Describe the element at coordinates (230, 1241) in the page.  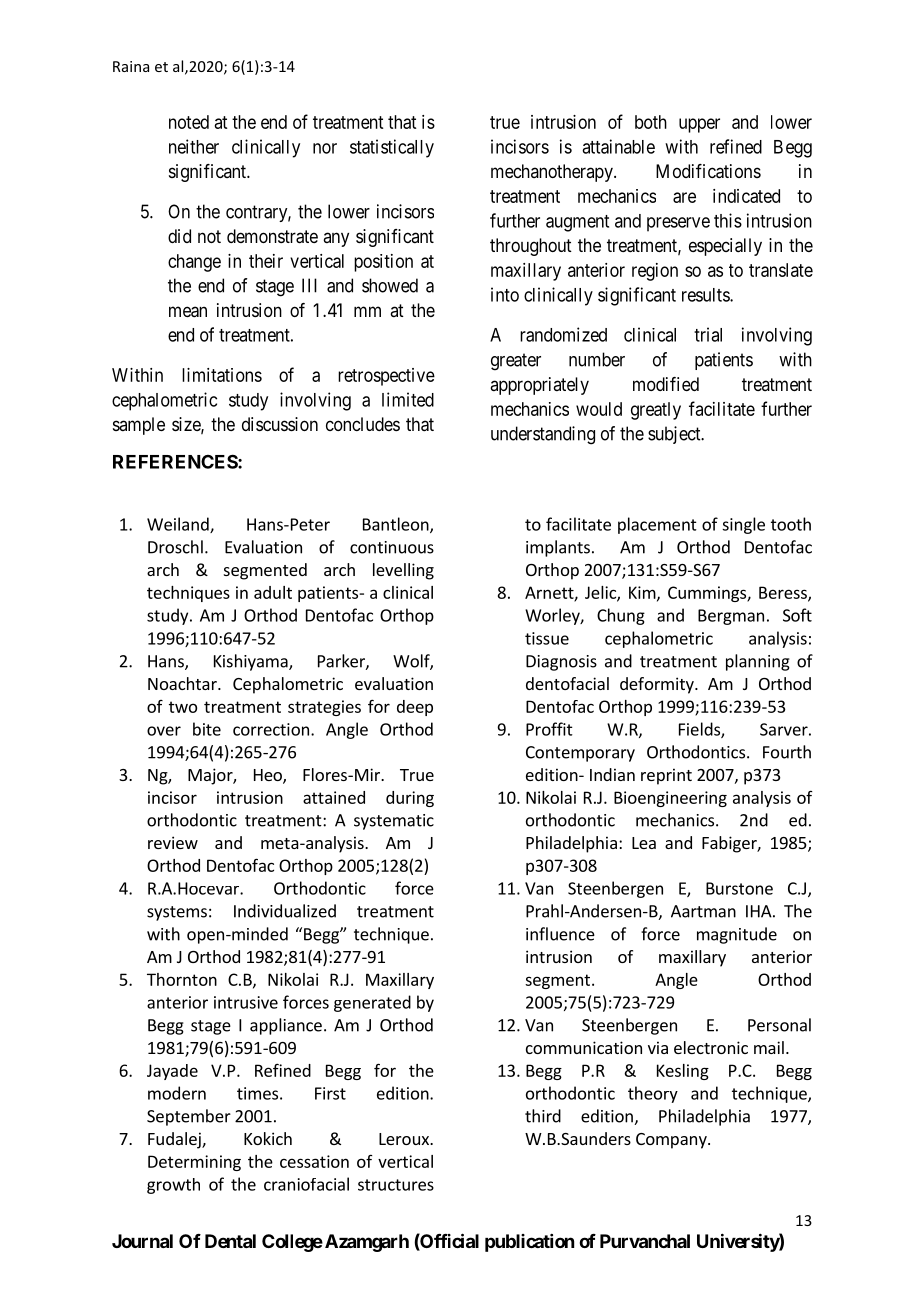
I see `Dental` at that location.
